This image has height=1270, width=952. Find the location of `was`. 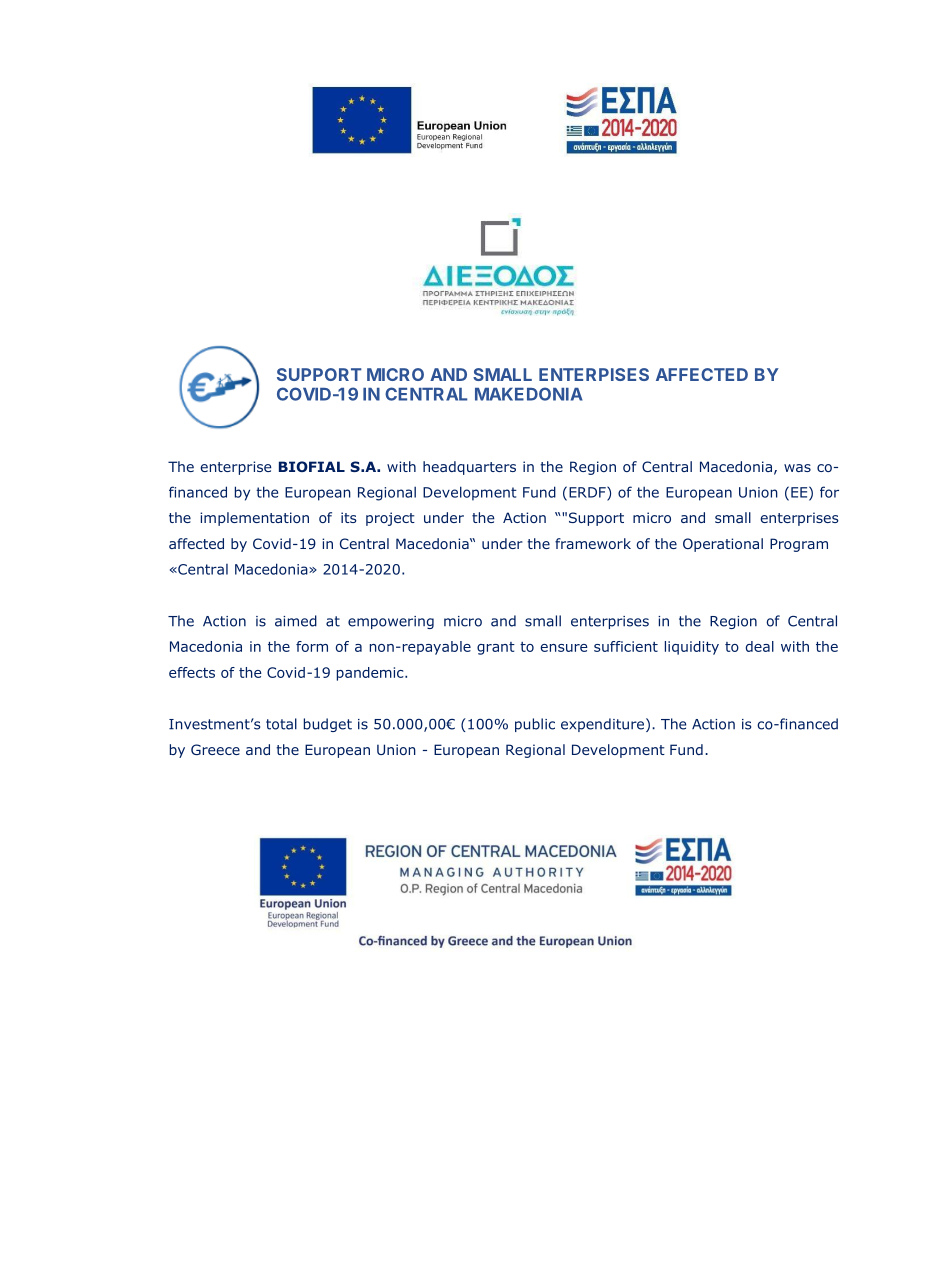

was is located at coordinates (797, 468).
